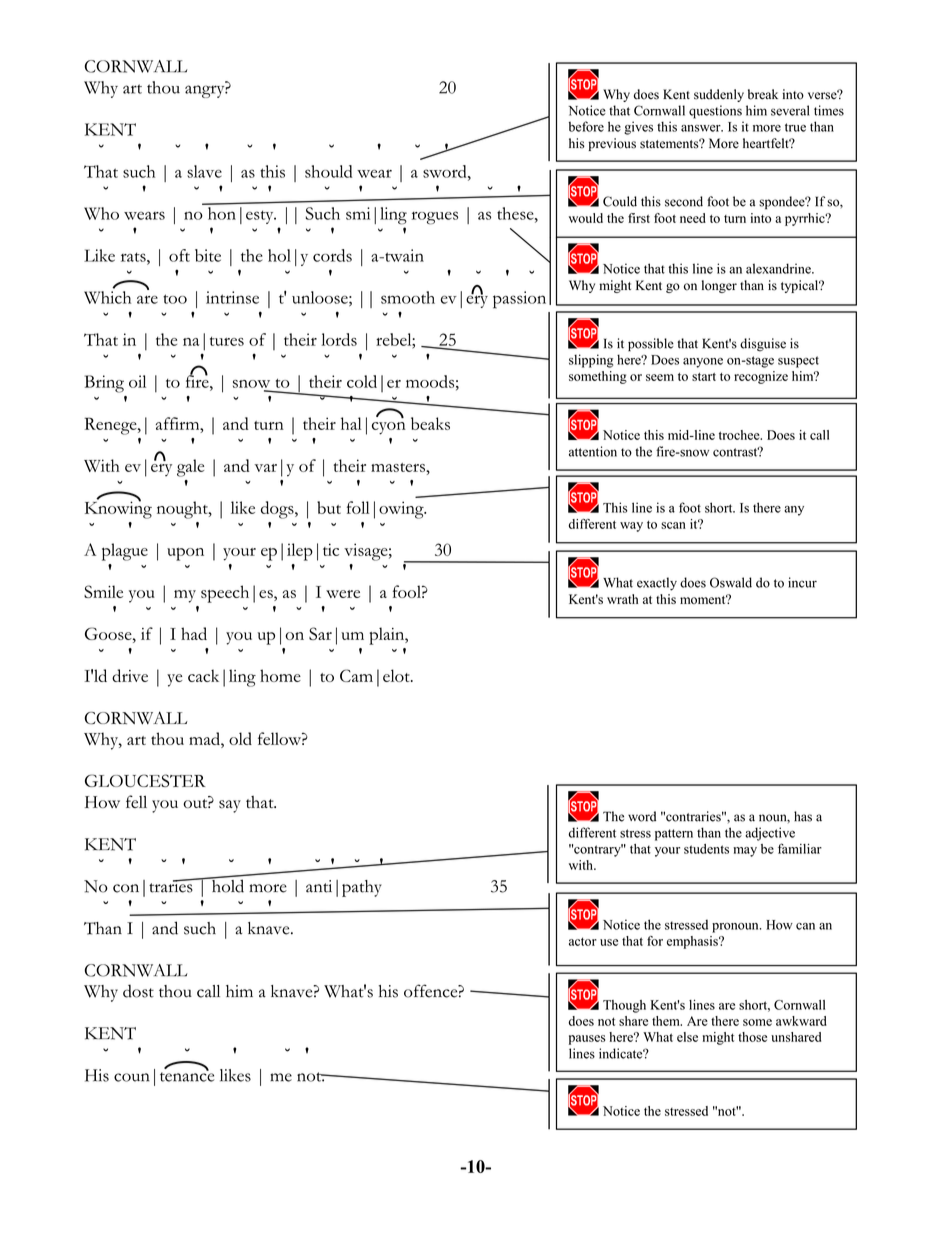  I want to click on were, so click(343, 594).
